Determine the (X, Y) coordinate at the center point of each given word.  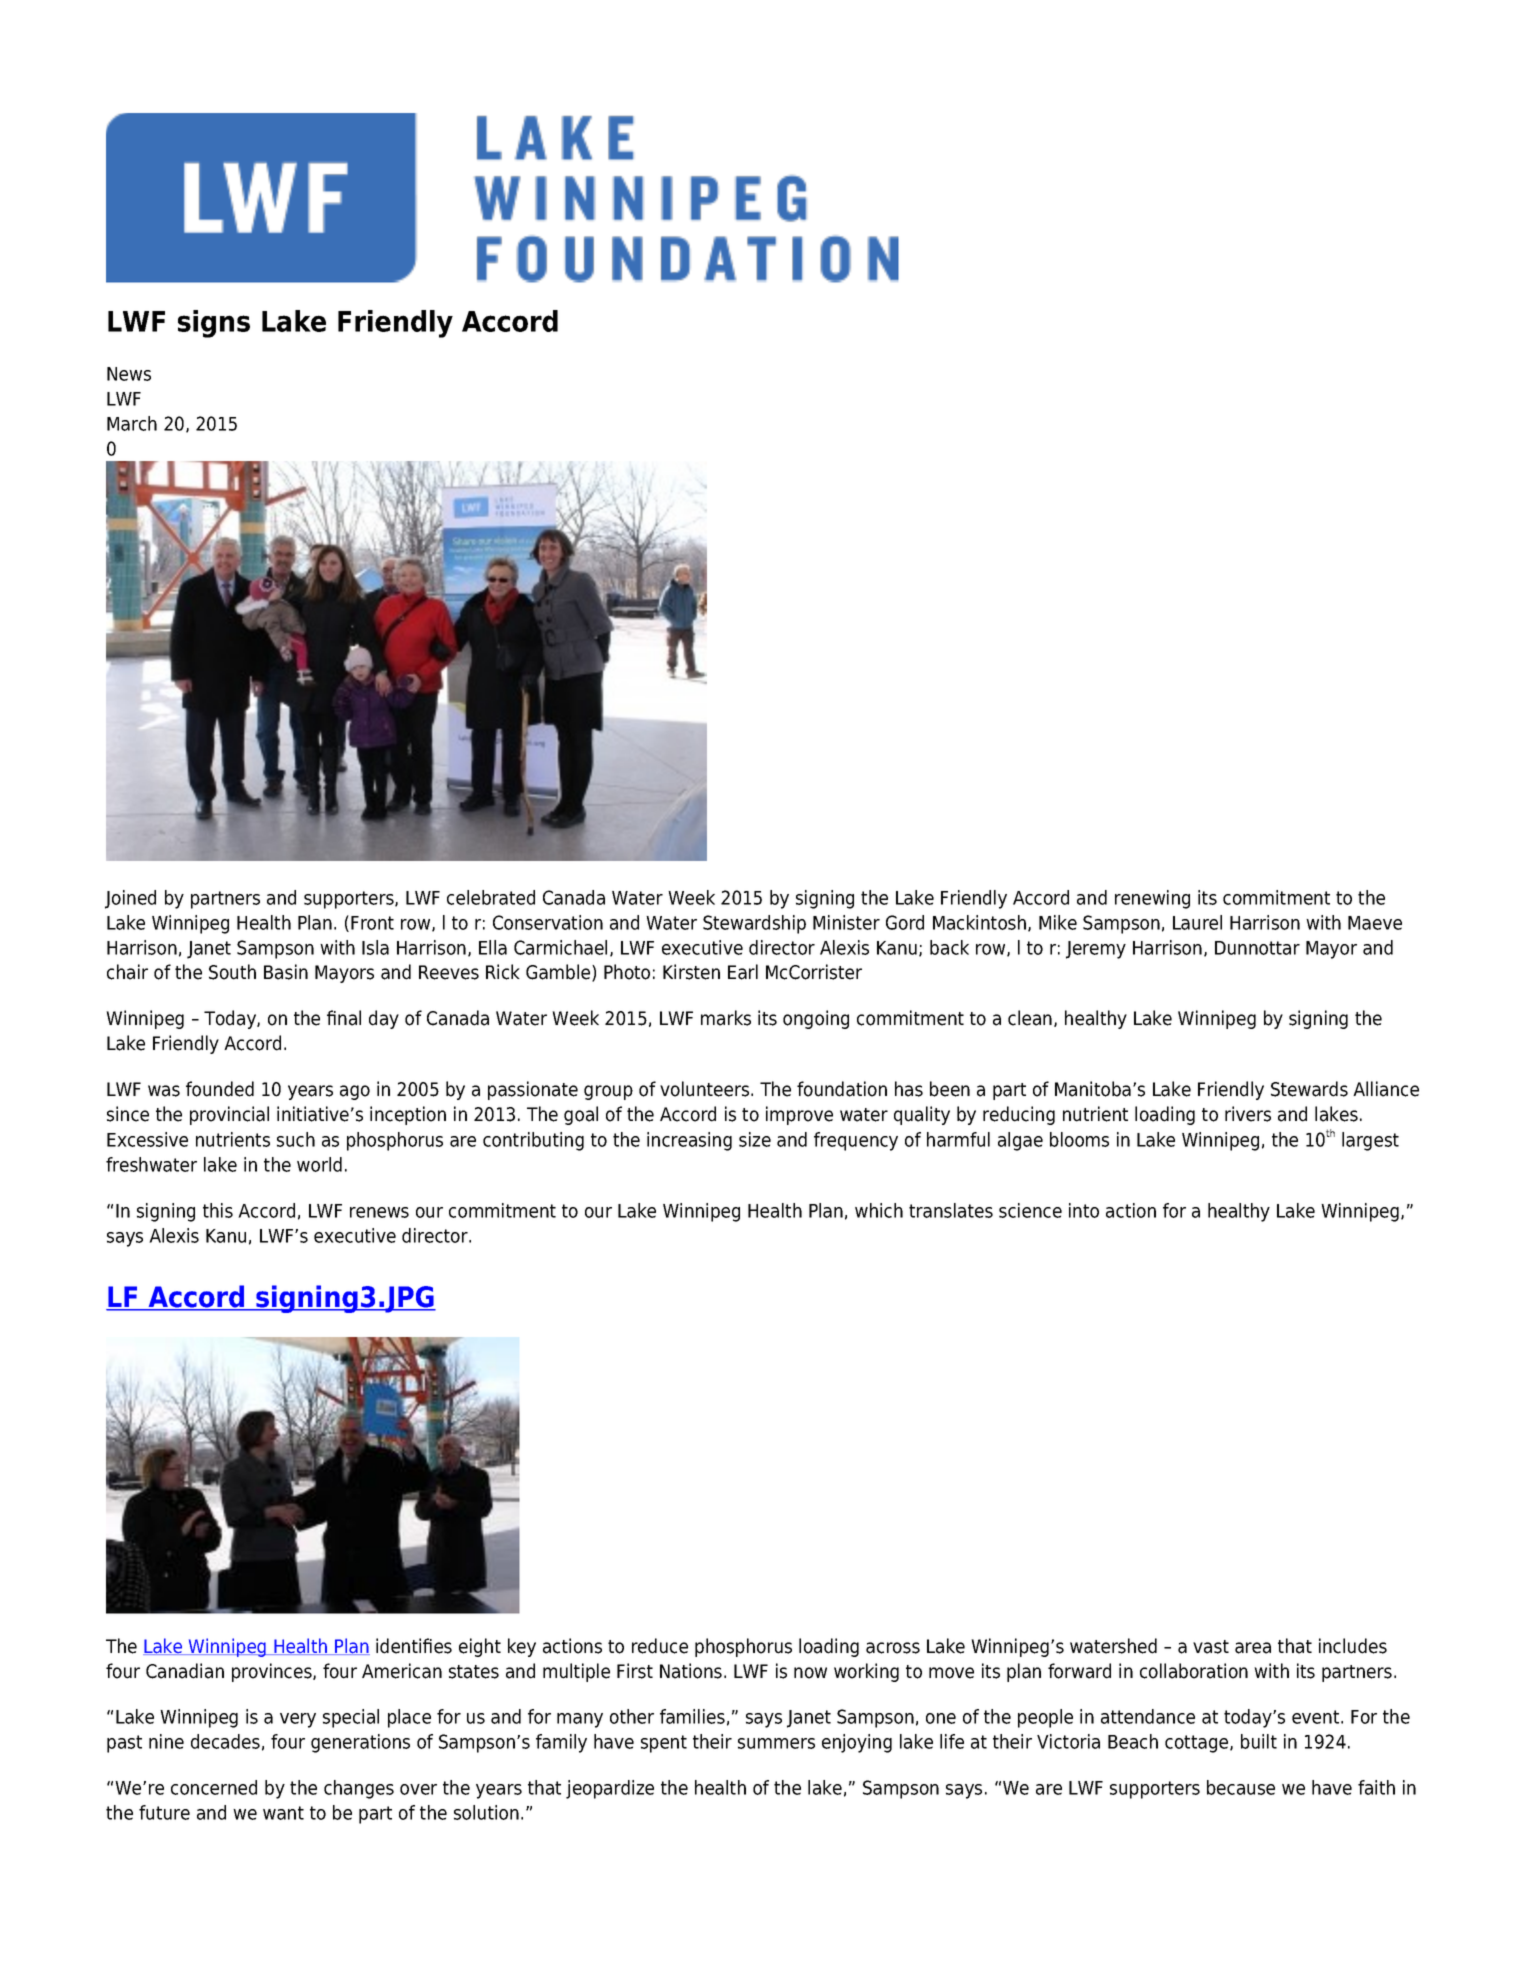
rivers (1248, 1114)
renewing (1152, 899)
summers (776, 1743)
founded (220, 1089)
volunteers (706, 1089)
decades (225, 1741)
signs (214, 324)
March (132, 423)
